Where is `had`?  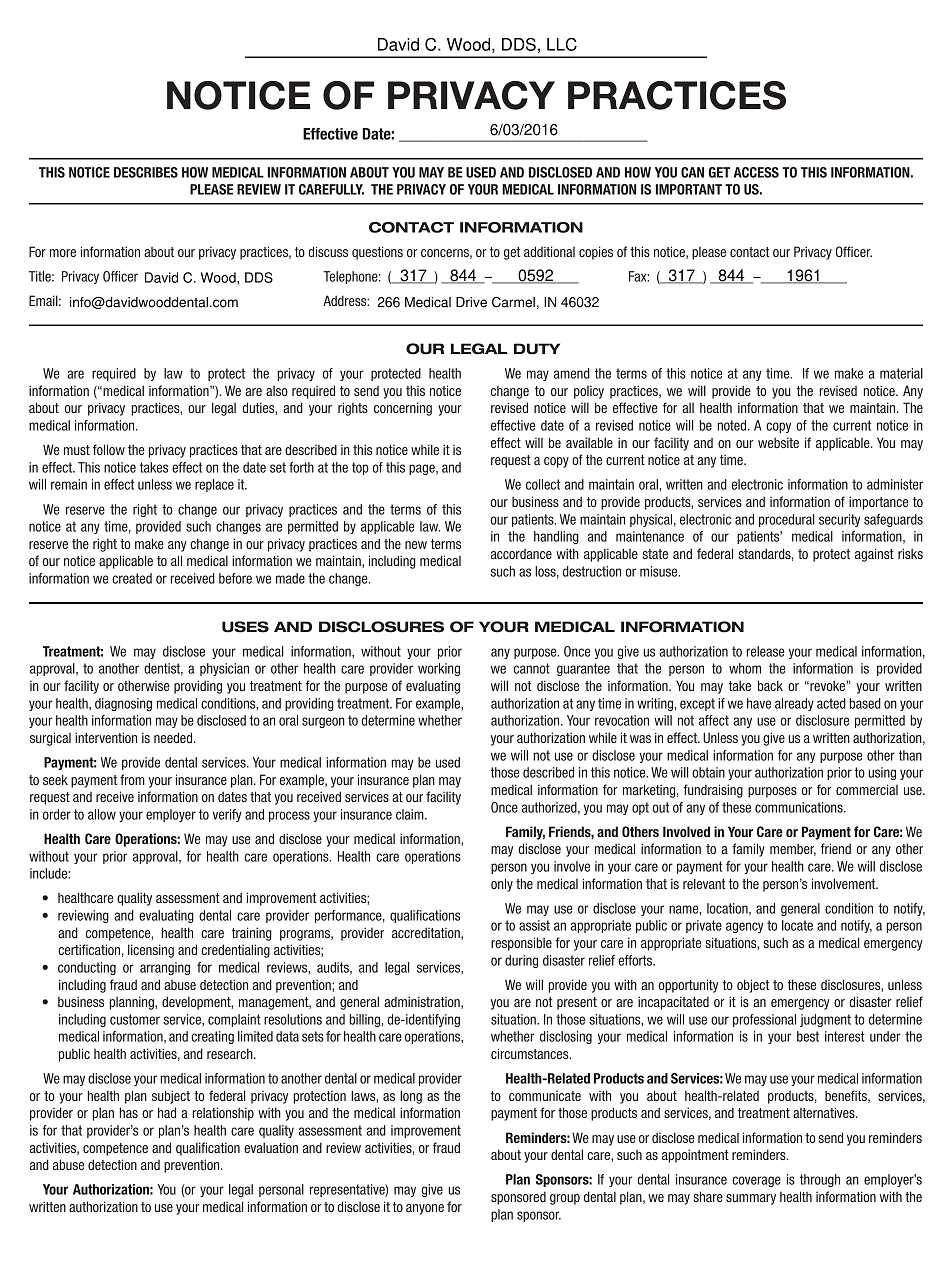 had is located at coordinates (167, 1112).
